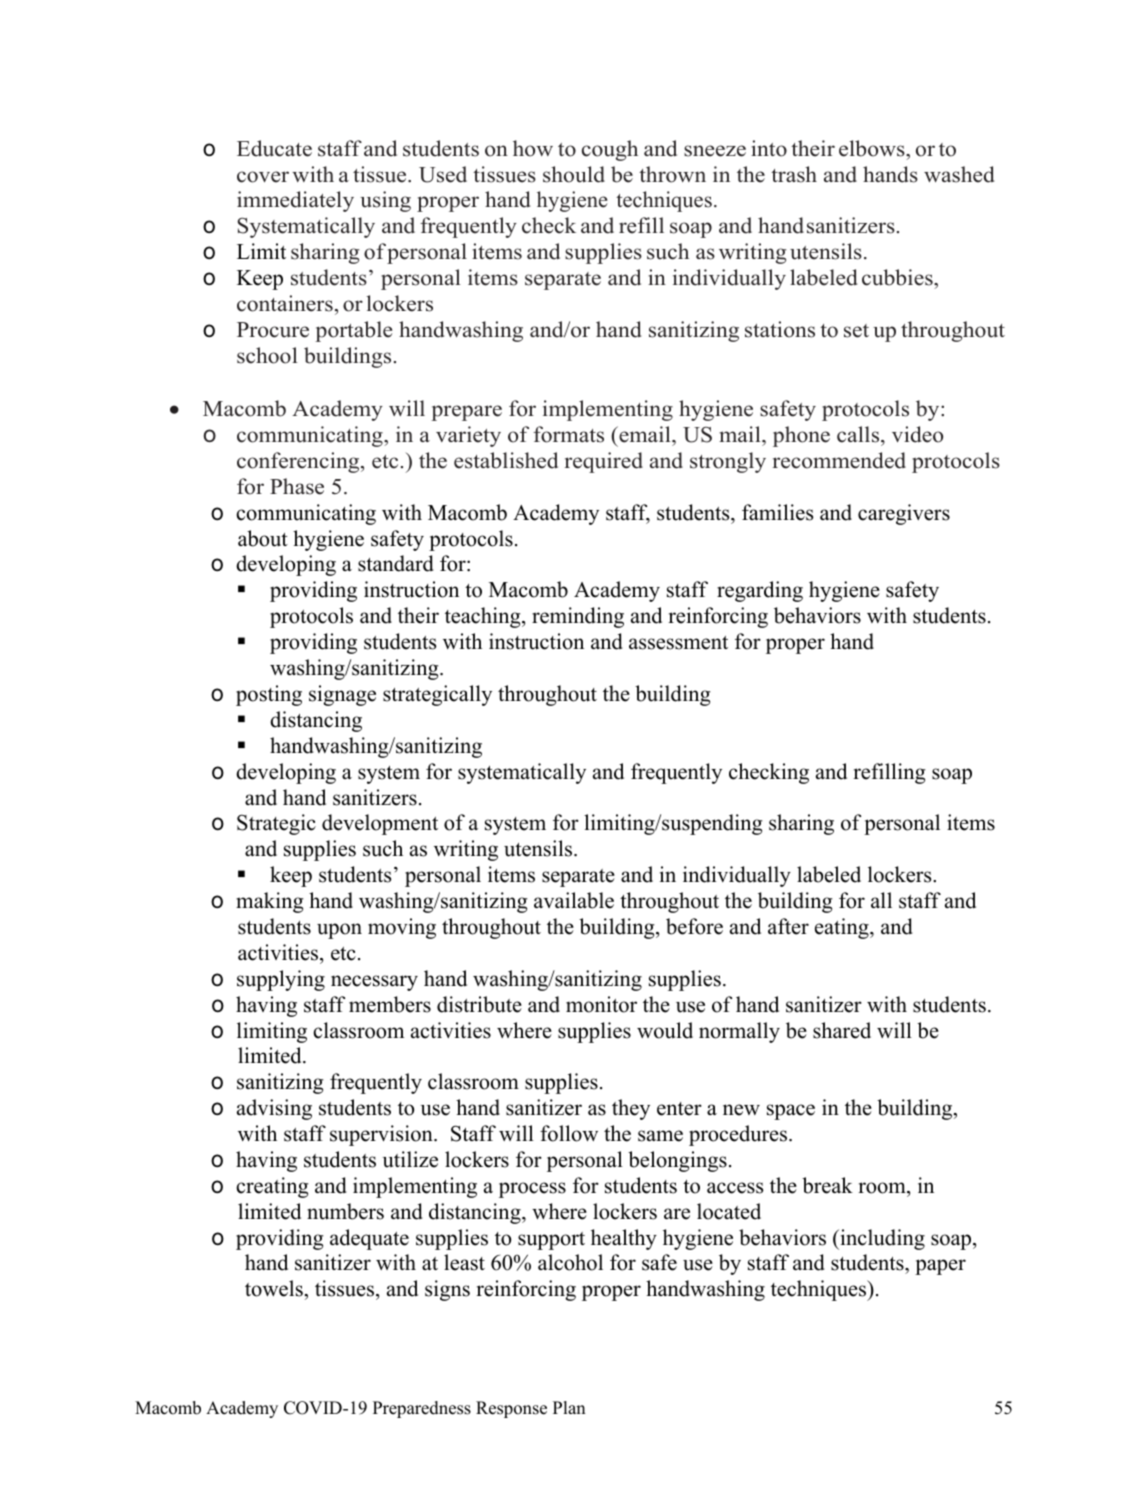 The height and width of the image is (1486, 1148). Describe the element at coordinates (569, 1407) in the image. I see `Plan` at that location.
